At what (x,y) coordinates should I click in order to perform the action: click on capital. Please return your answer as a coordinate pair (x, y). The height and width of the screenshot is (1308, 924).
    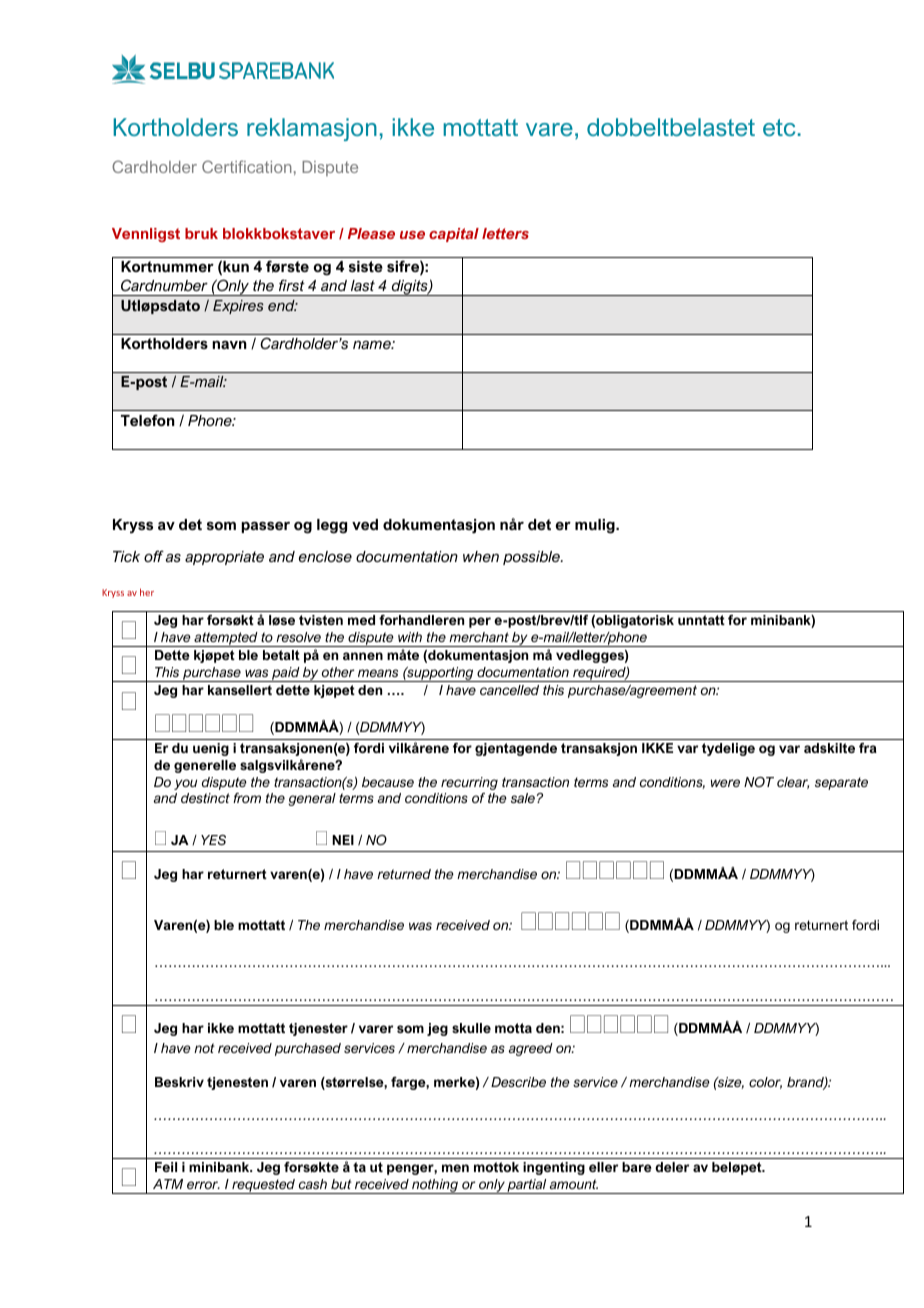
    Looking at the image, I should click on (454, 235).
